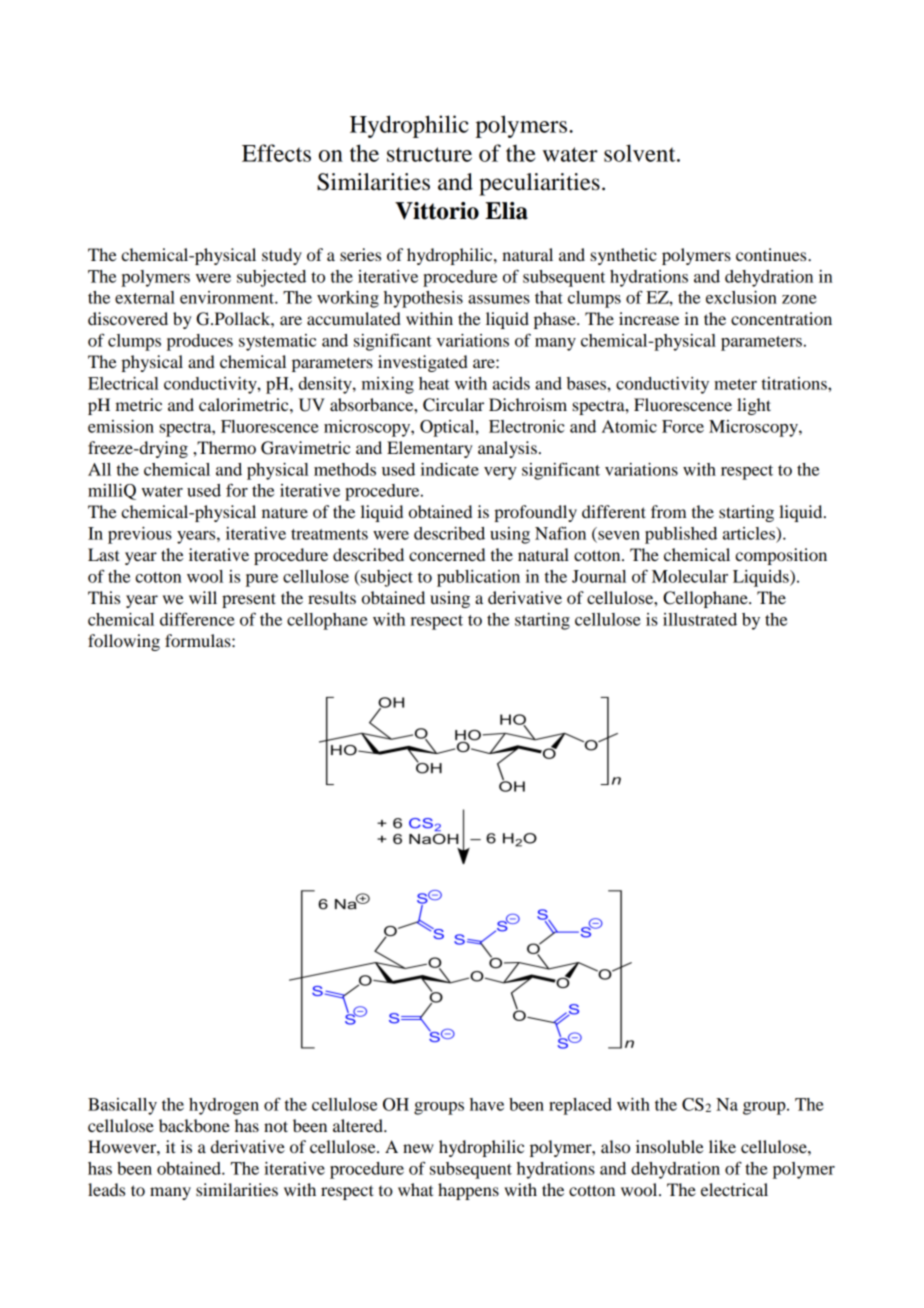  Describe the element at coordinates (429, 154) in the page. I see `structure` at that location.
